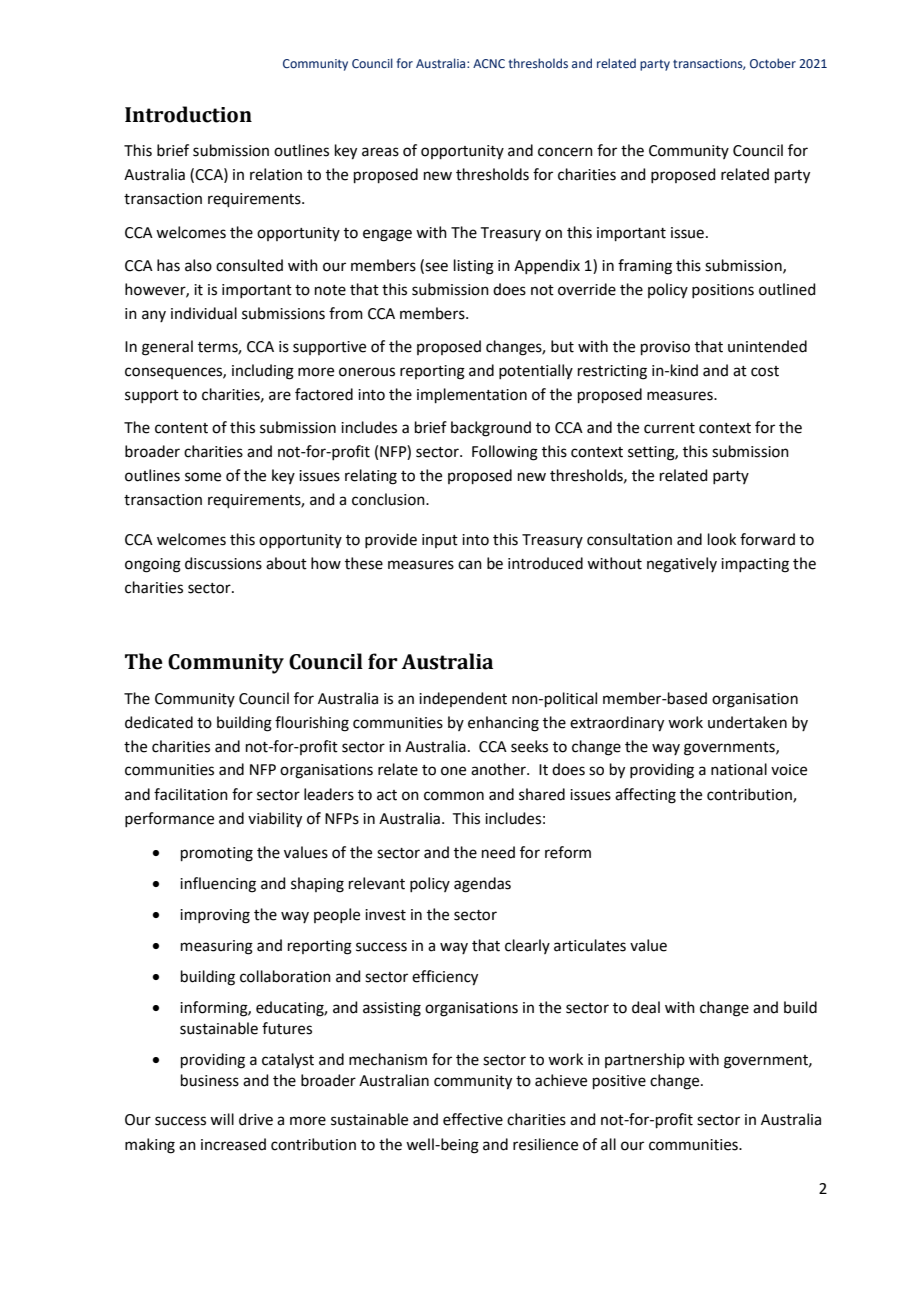 The width and height of the document is (924, 1308). Describe the element at coordinates (380, 152) in the document. I see `areas` at that location.
